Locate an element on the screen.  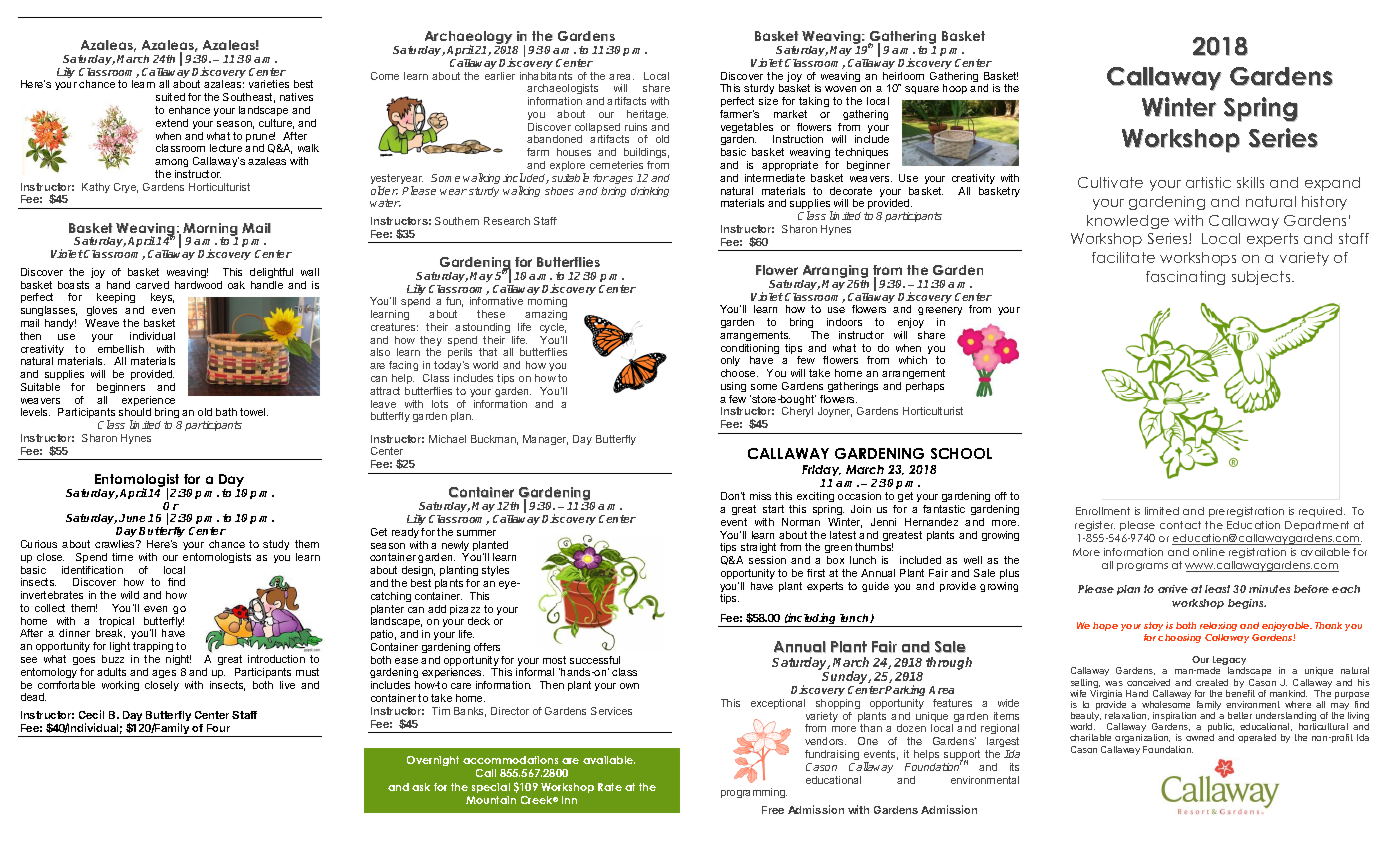
SCHOOL is located at coordinates (961, 453).
